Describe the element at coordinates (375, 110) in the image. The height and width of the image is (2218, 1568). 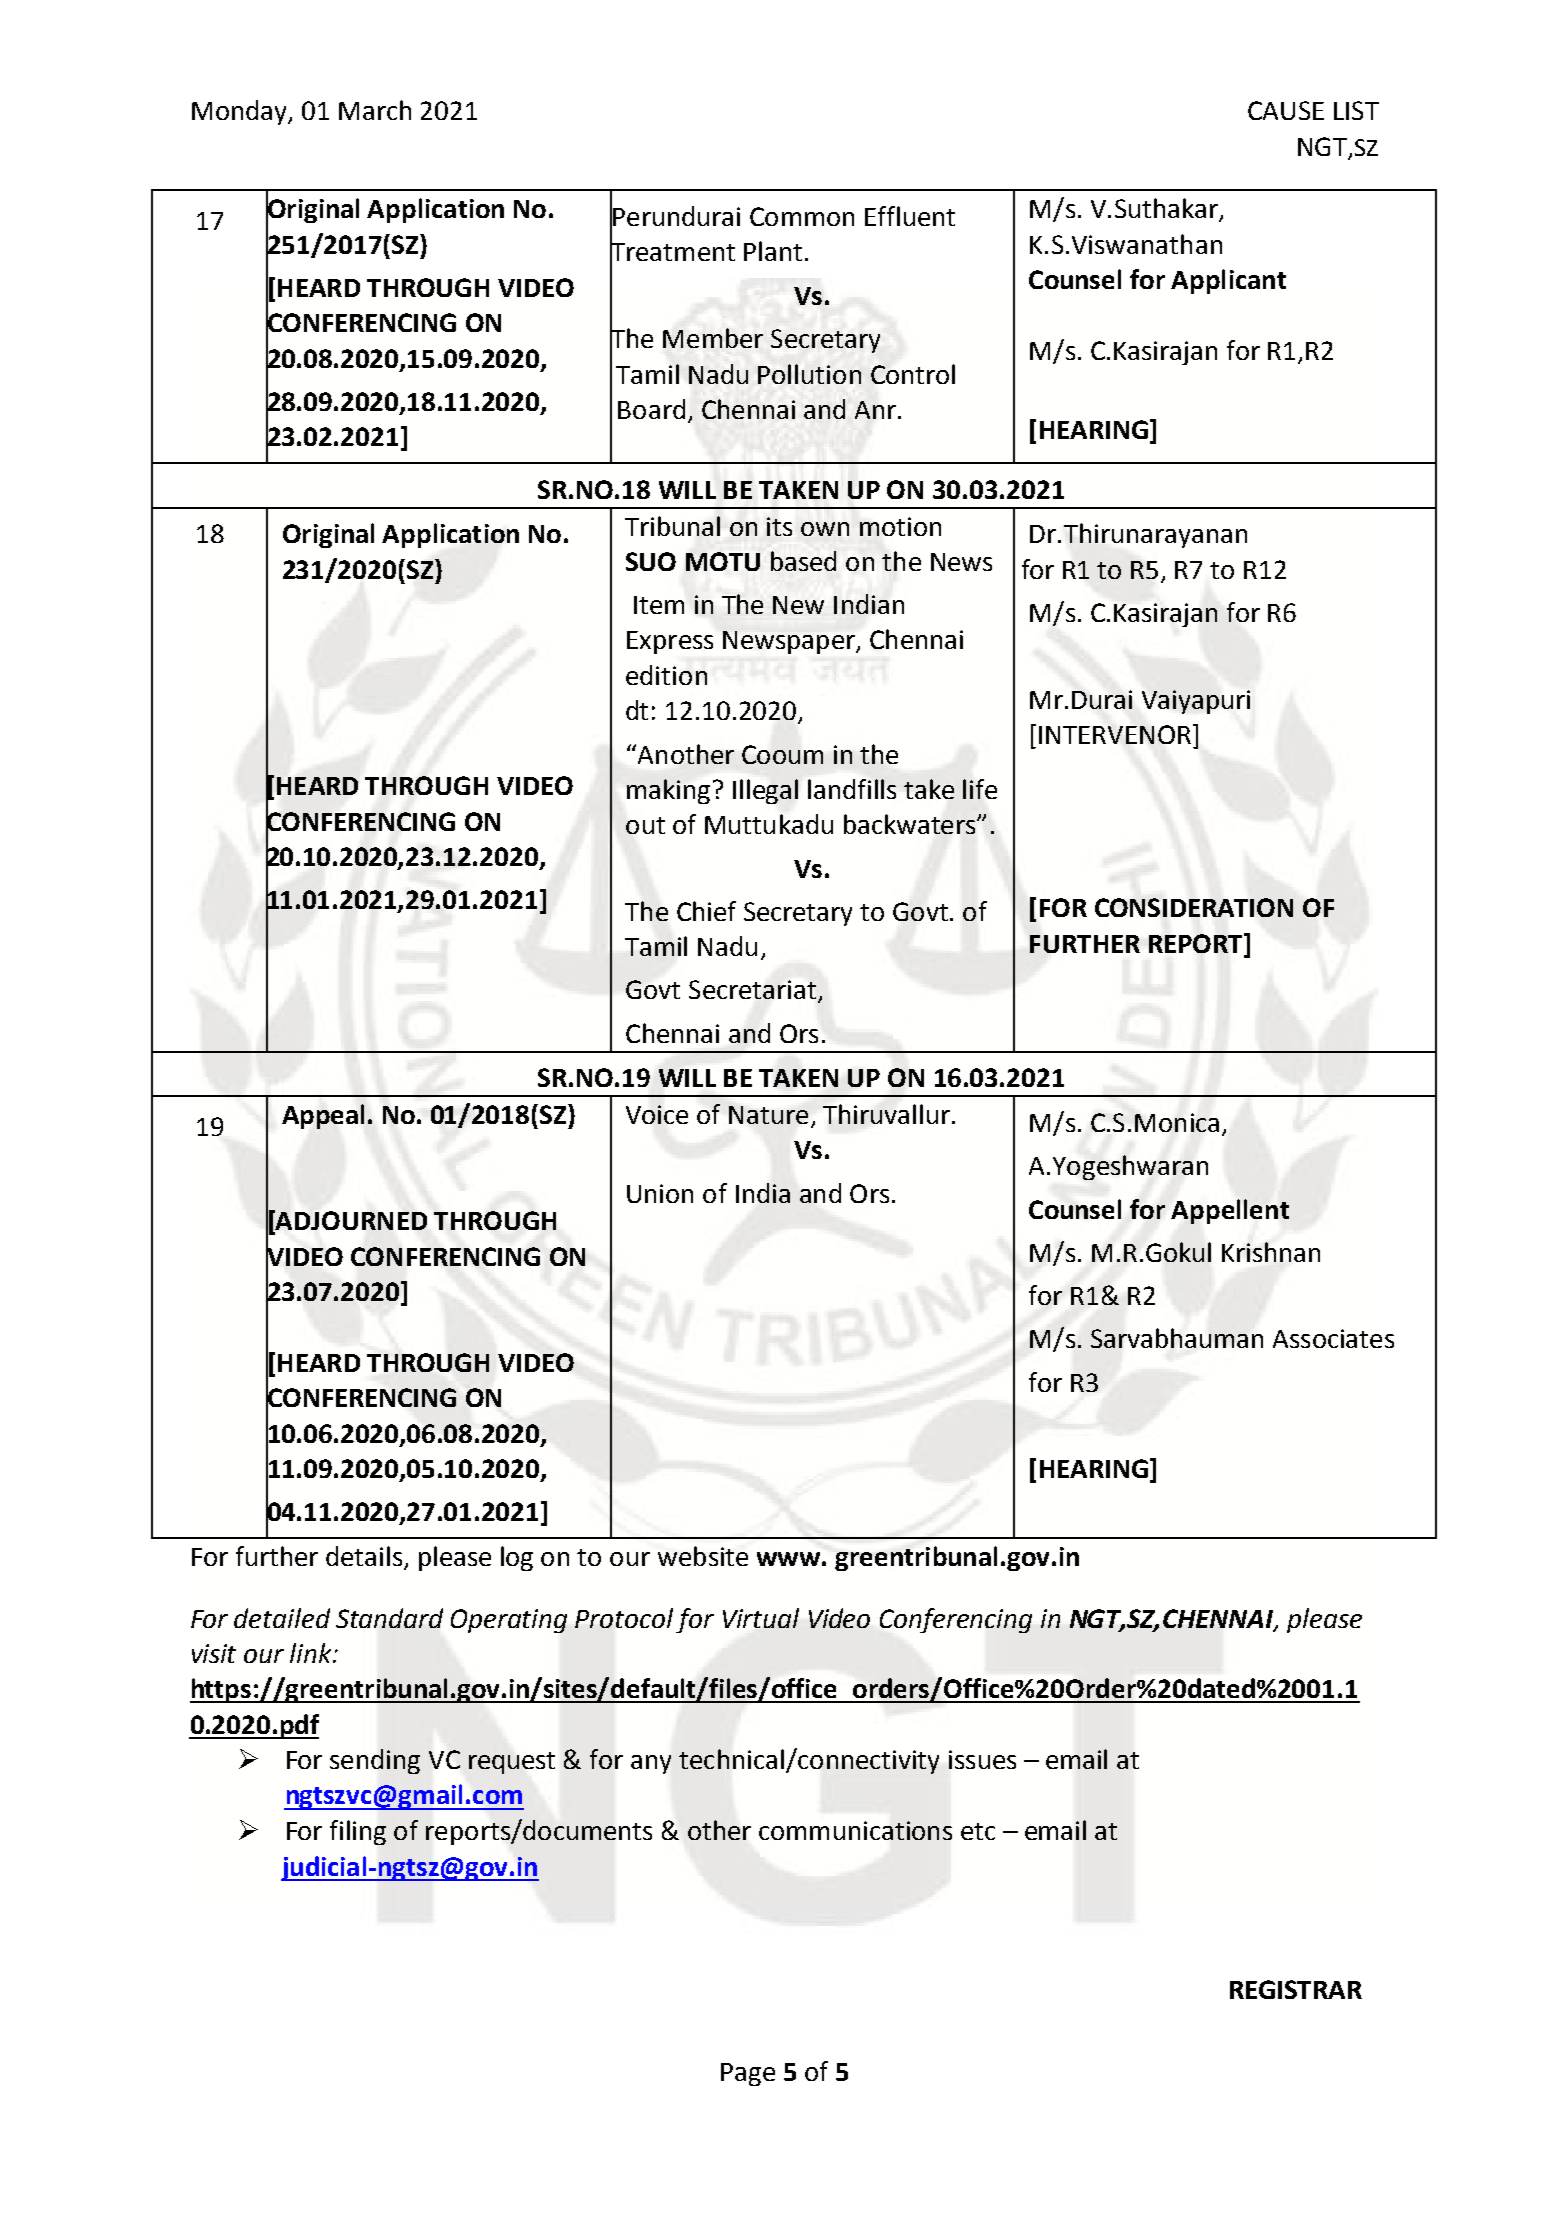
I see `March` at that location.
